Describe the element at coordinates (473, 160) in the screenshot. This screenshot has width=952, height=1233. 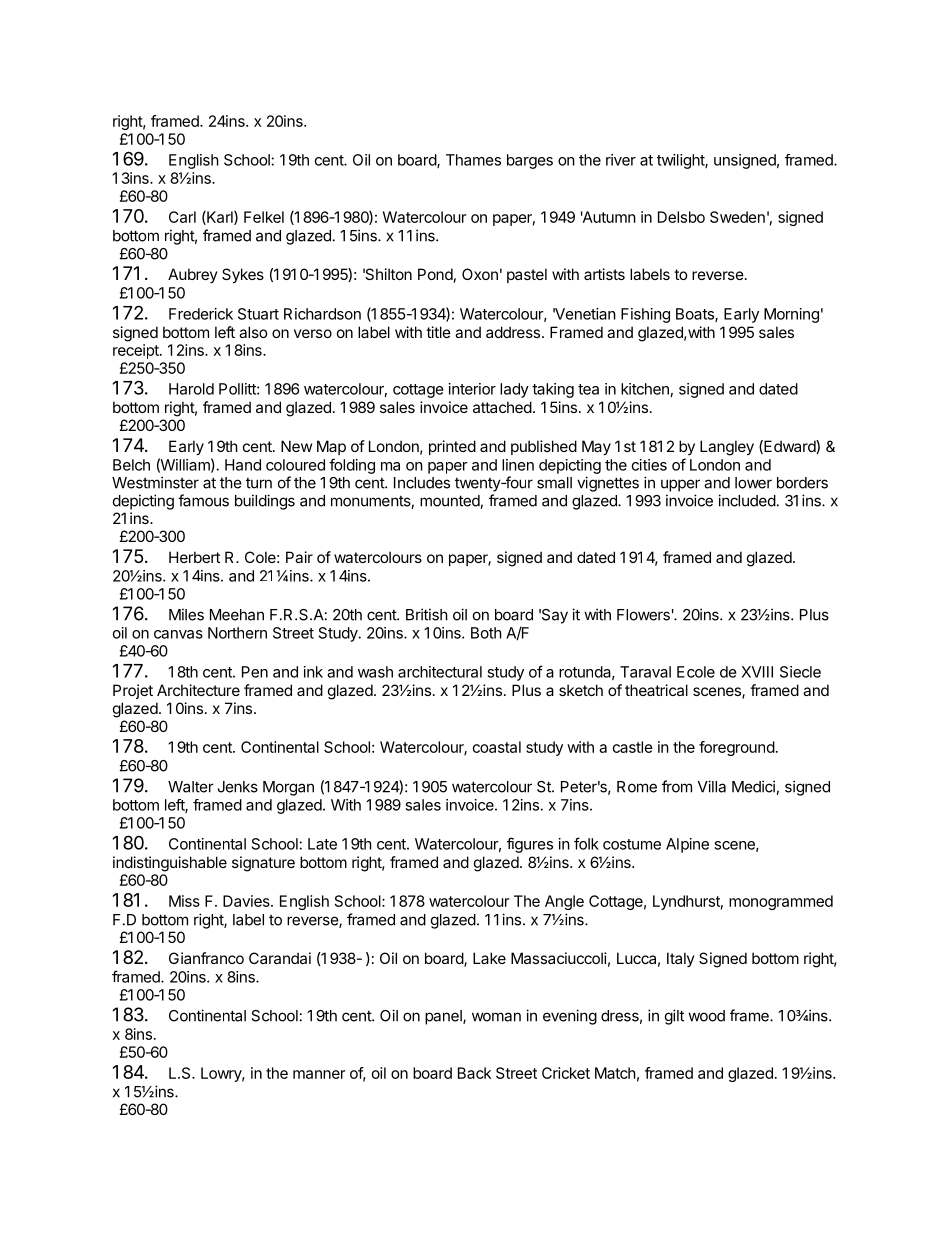
I see `Thames` at that location.
